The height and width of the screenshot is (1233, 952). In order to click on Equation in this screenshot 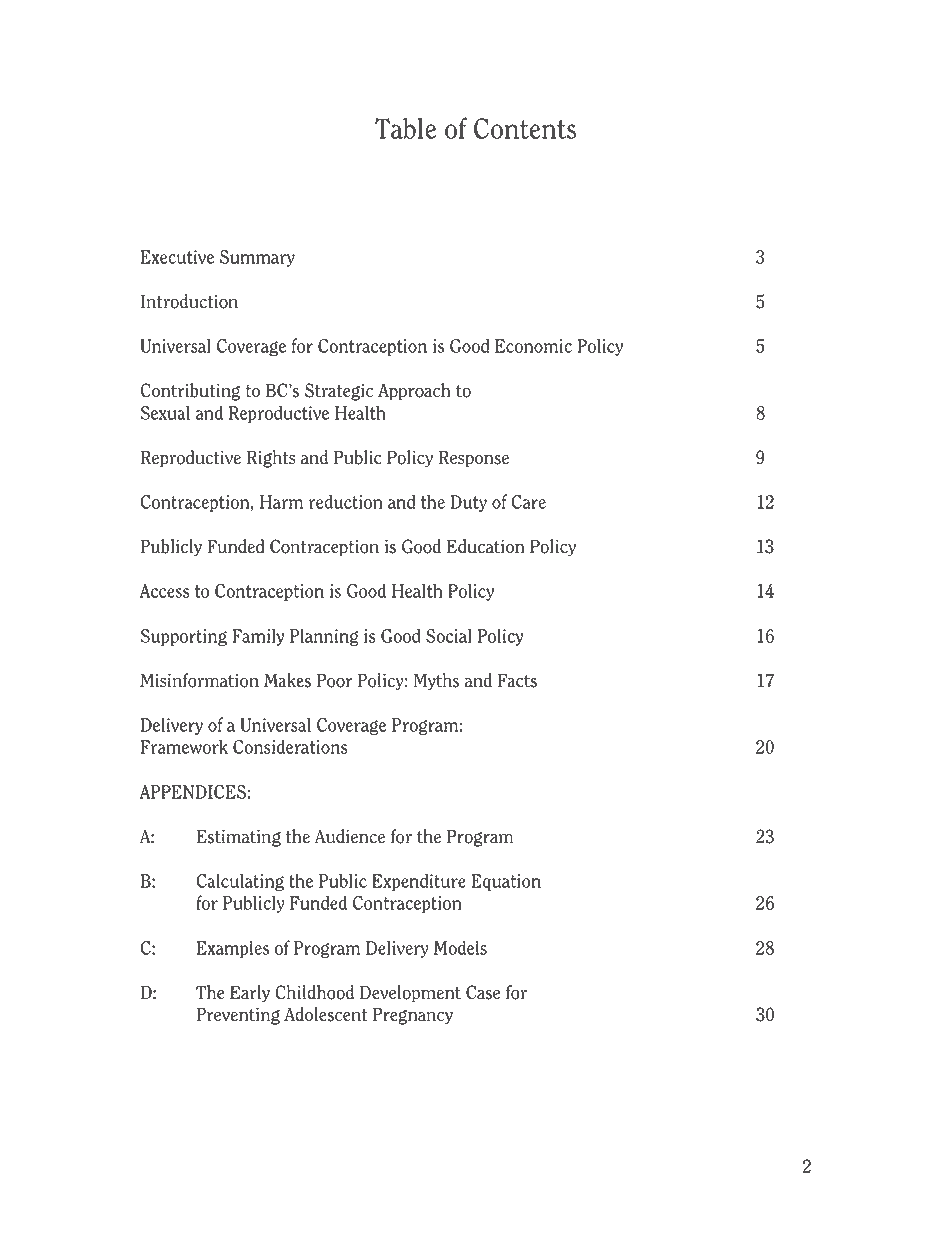, I will do `click(506, 882)`.
